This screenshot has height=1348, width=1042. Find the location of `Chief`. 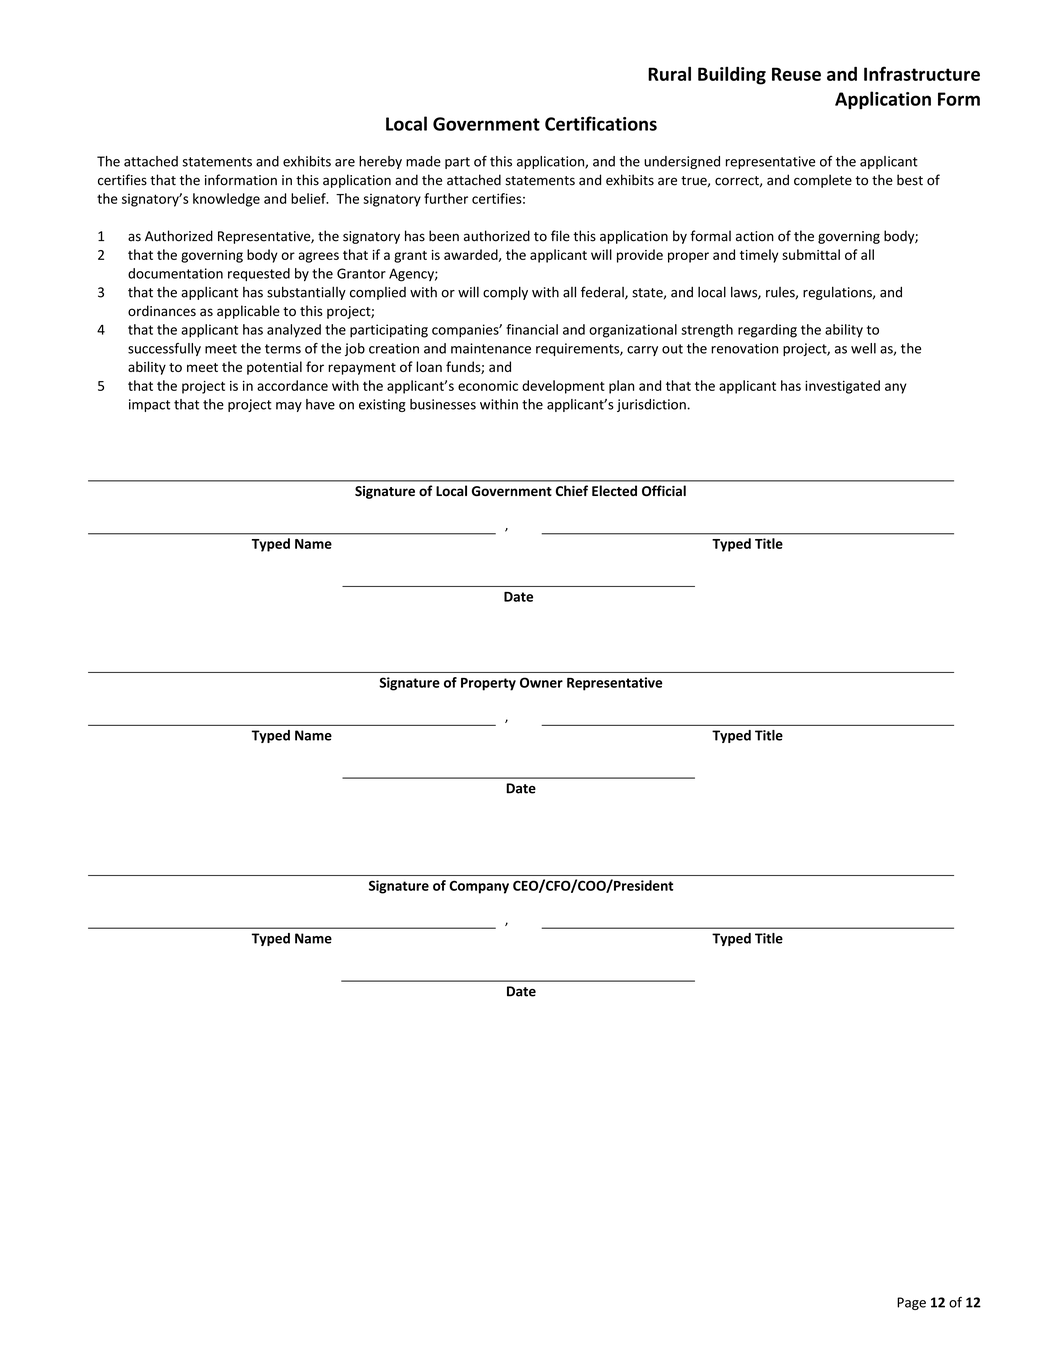

Chief is located at coordinates (572, 490).
